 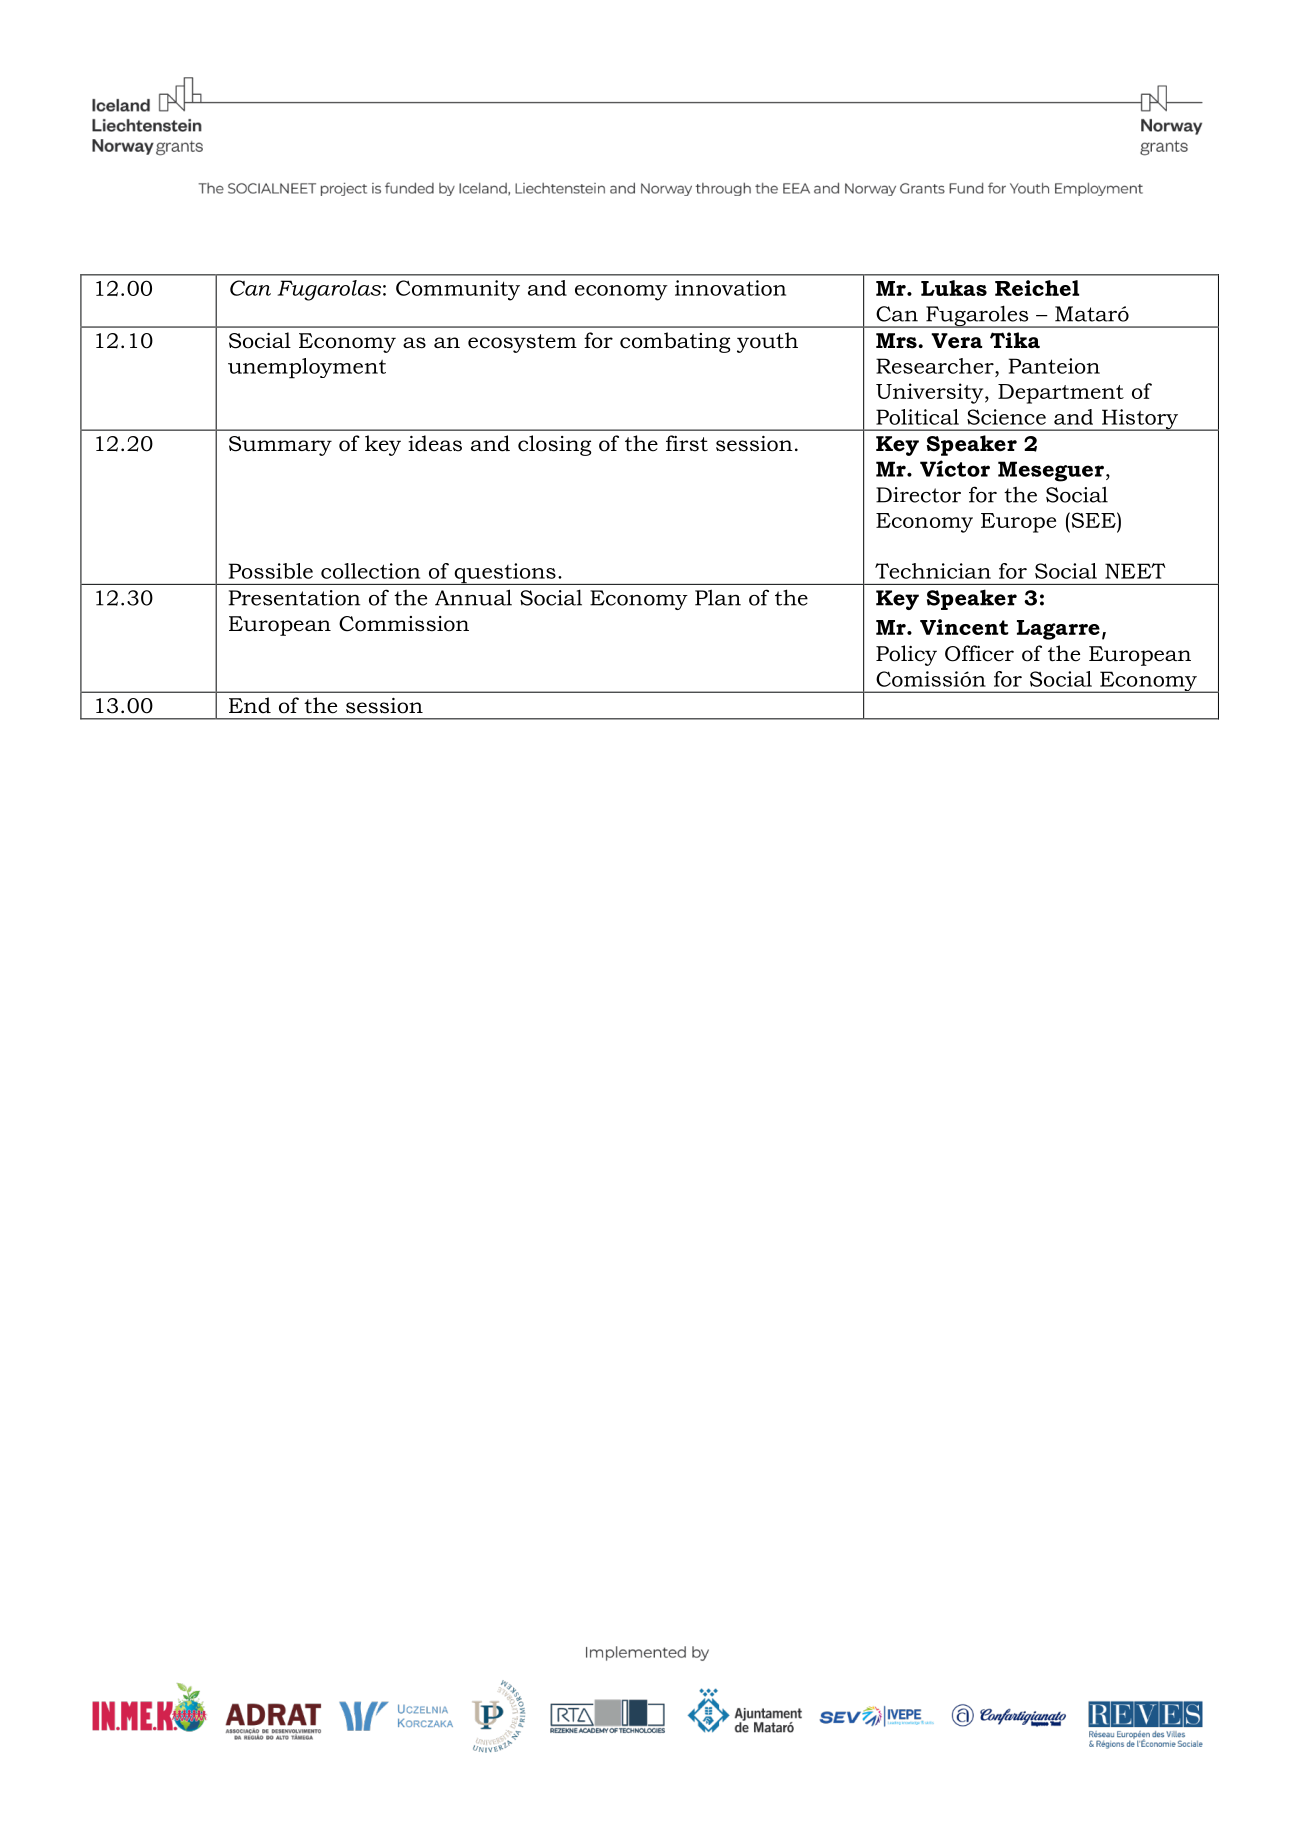 I want to click on SEE, so click(x=1093, y=520).
